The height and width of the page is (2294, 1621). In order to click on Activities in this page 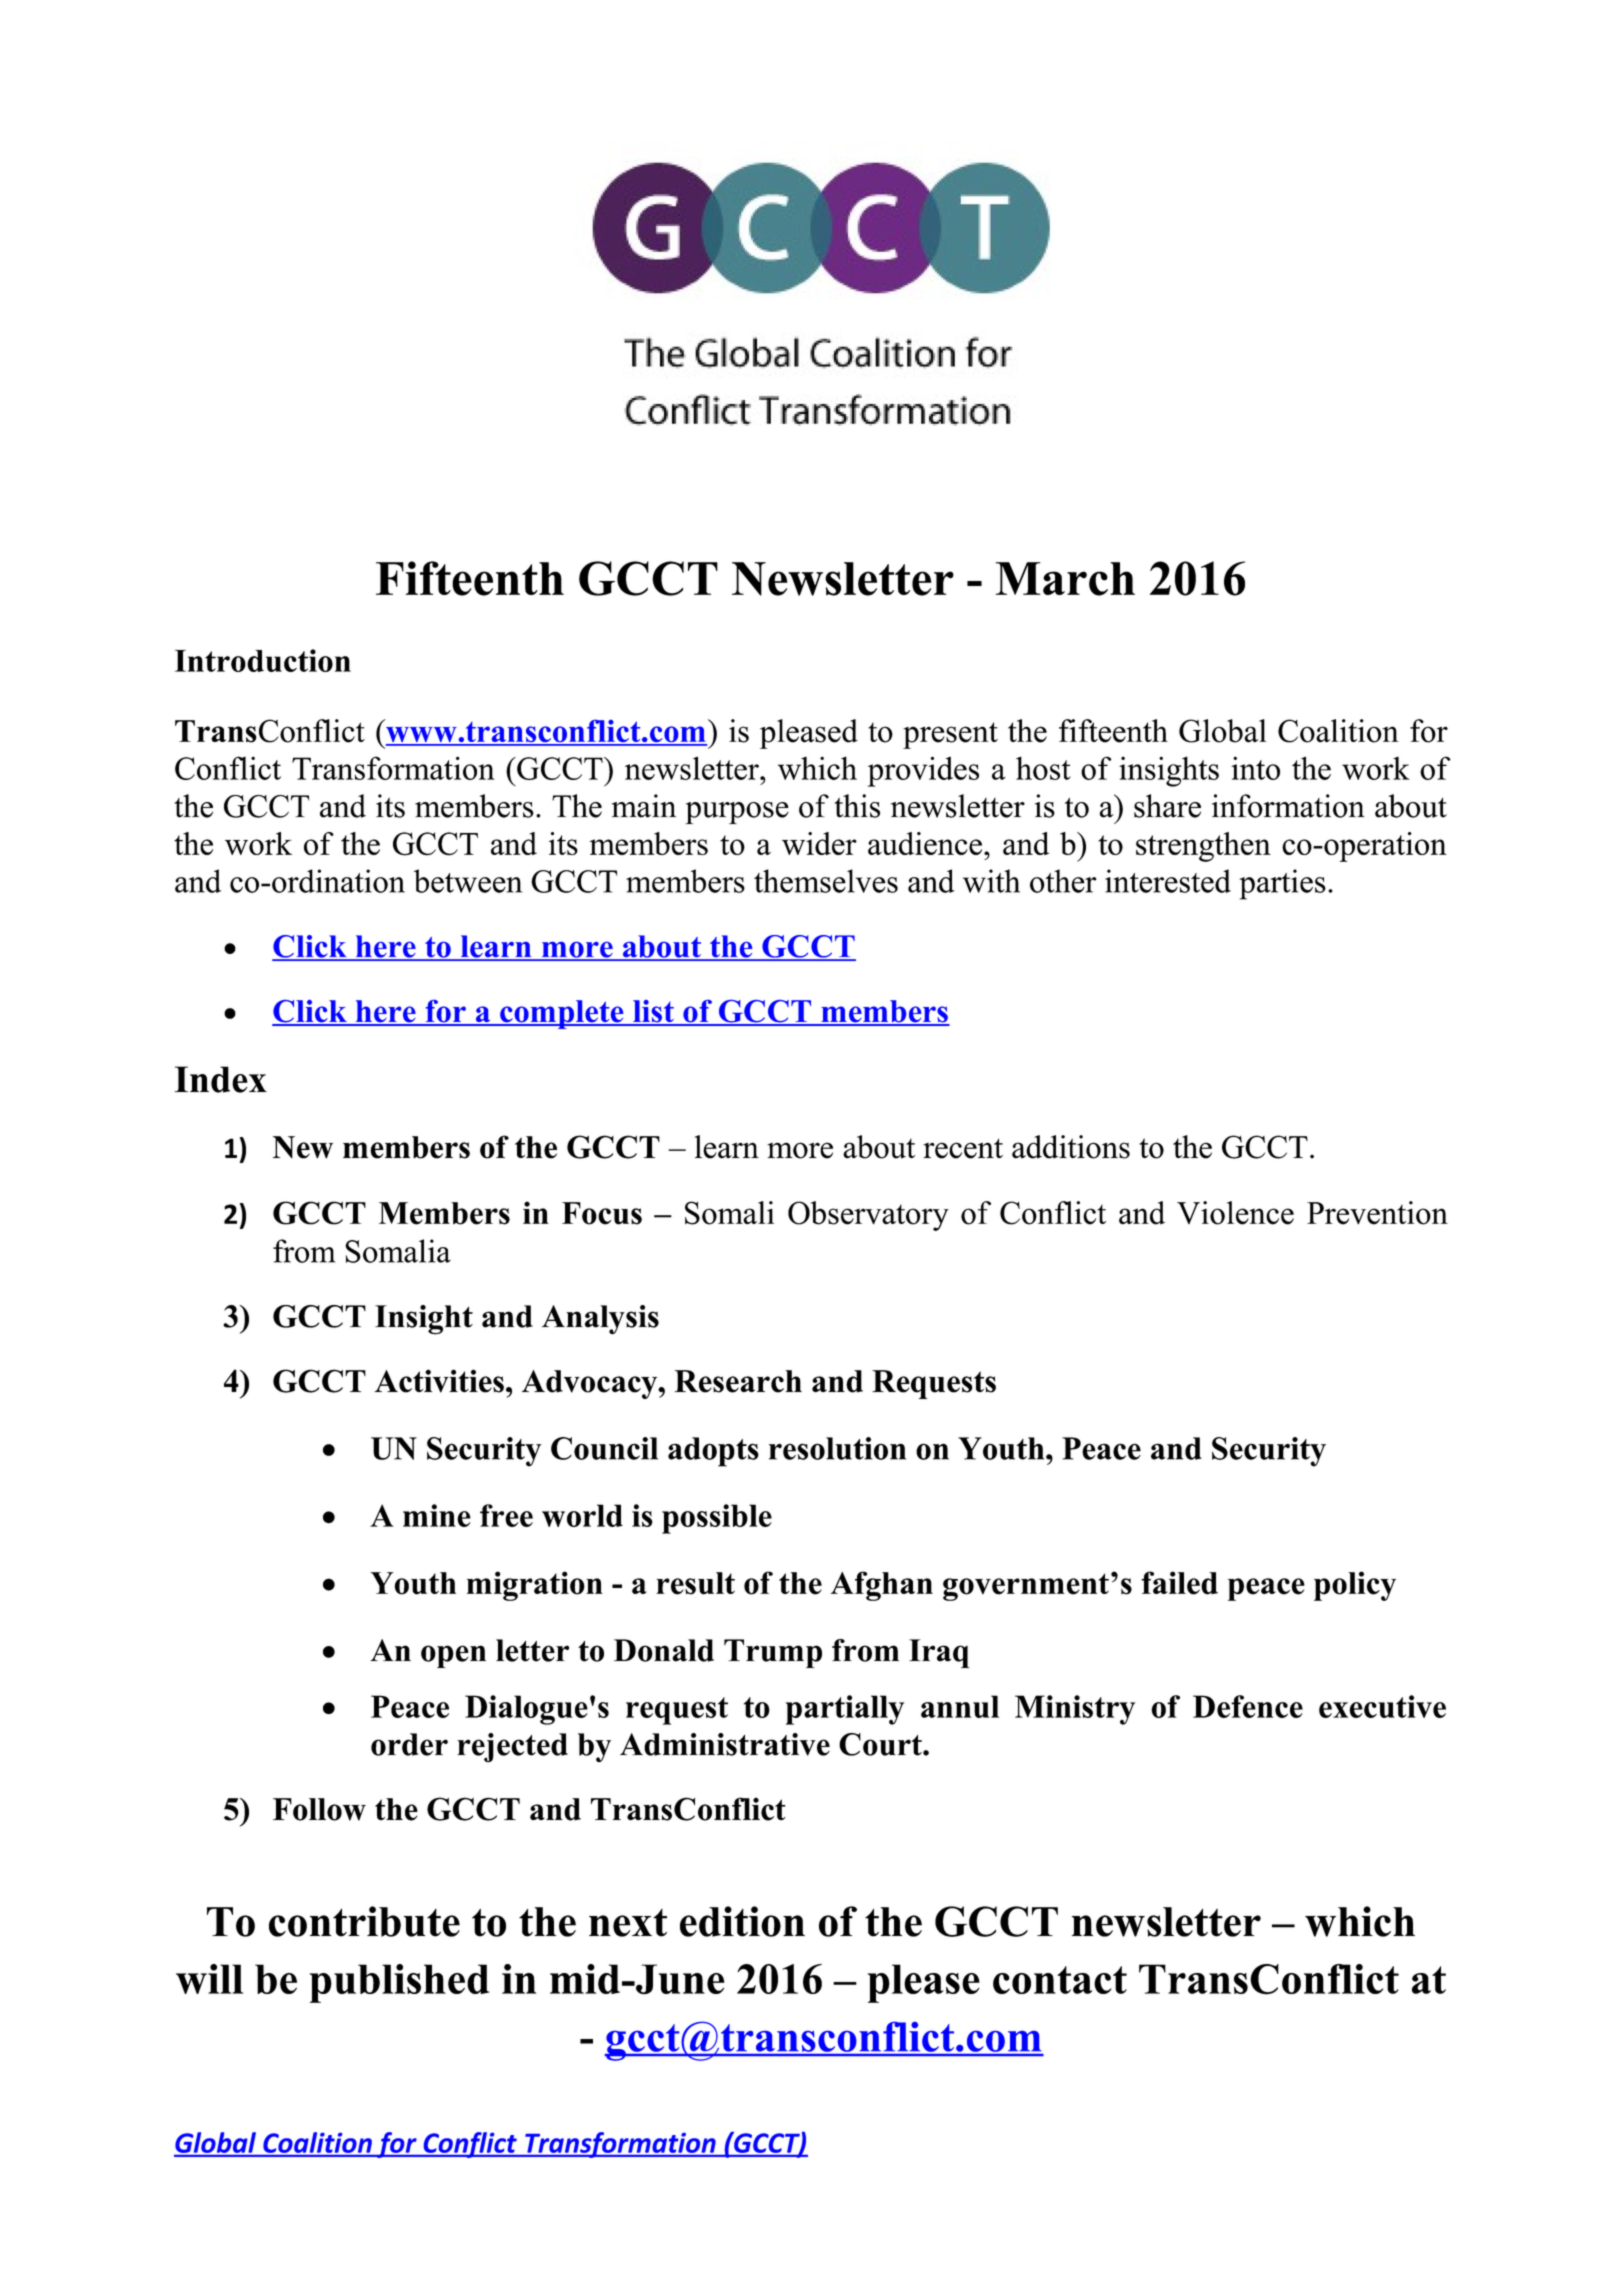, I will do `click(439, 1381)`.
